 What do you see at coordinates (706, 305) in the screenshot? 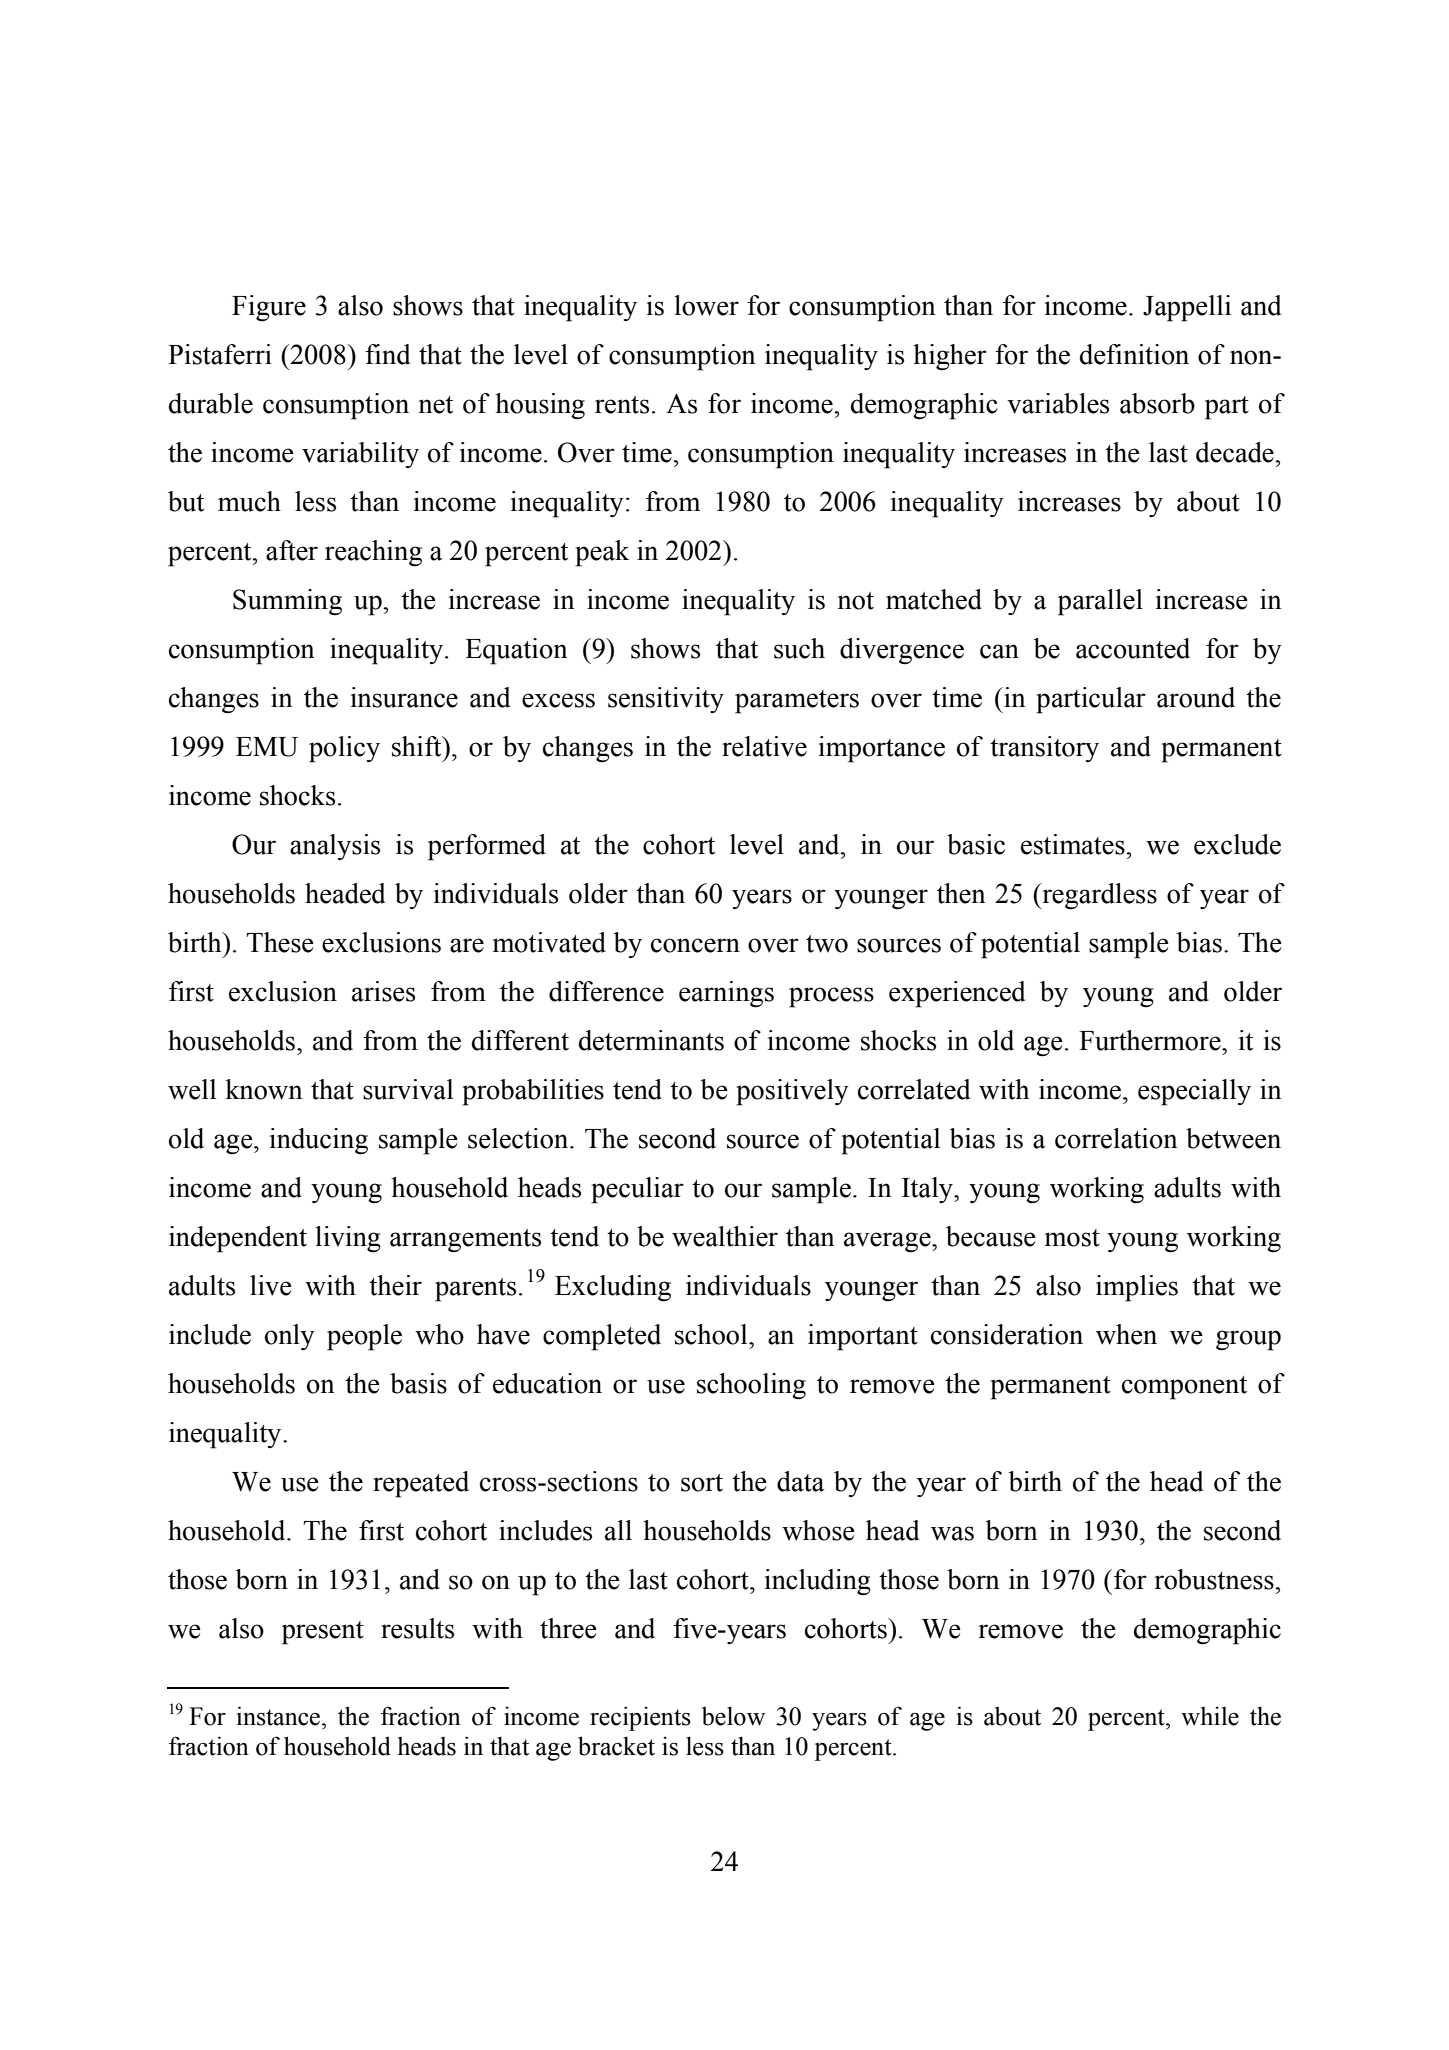
I see `lower` at bounding box center [706, 305].
